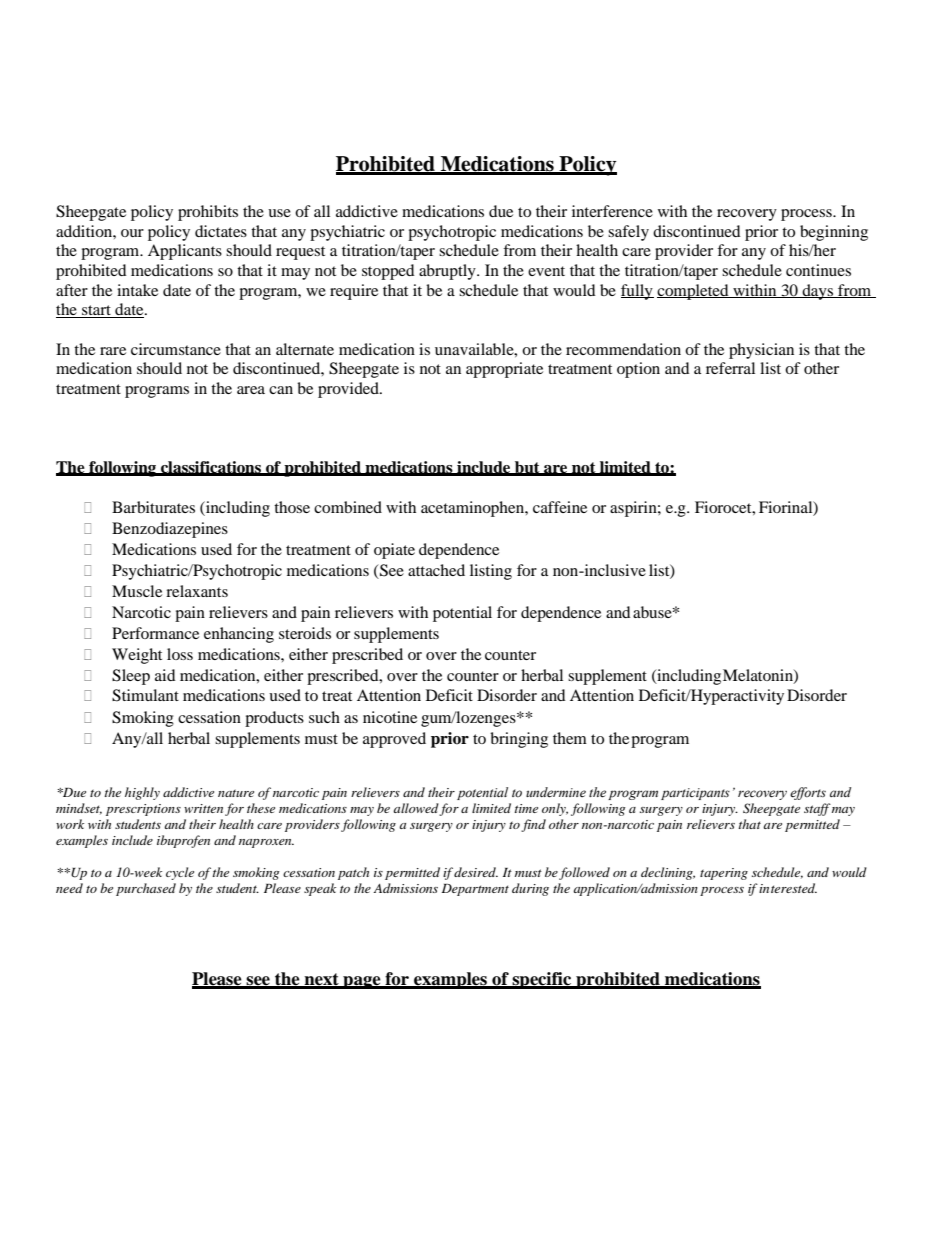 Image resolution: width=952 pixels, height=1233 pixels. I want to click on beginning, so click(834, 233).
